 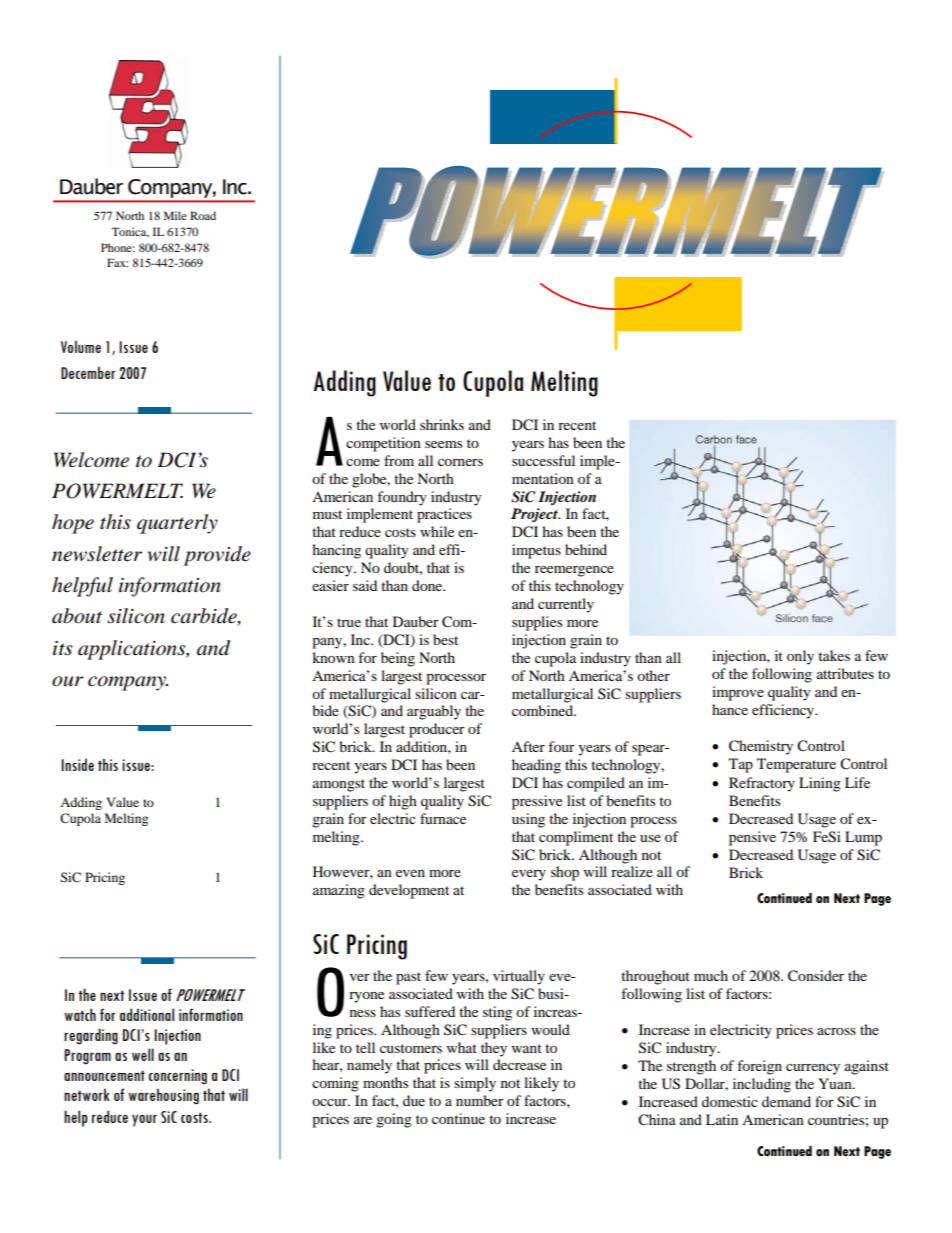 What do you see at coordinates (178, 1077) in the screenshot?
I see `concerning` at bounding box center [178, 1077].
